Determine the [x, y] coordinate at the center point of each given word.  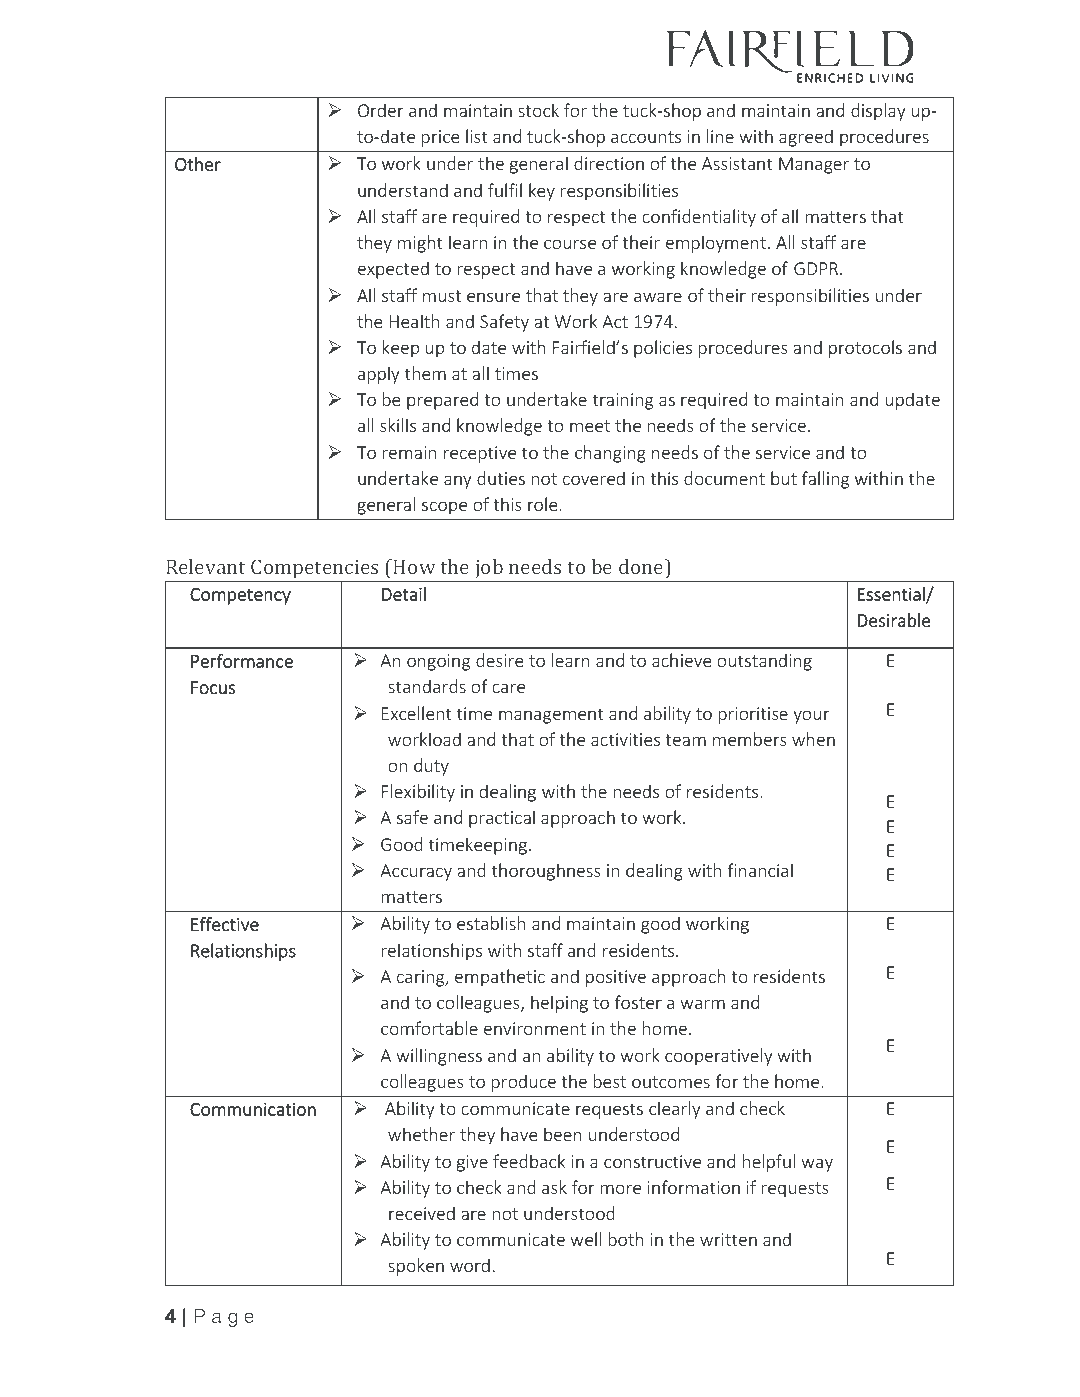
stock [538, 110]
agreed [806, 138]
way [817, 1165]
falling [825, 480]
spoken [416, 1267]
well [585, 1239]
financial [760, 870]
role [544, 504]
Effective [225, 924]
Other [198, 164]
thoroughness [546, 872]
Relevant [205, 566]
